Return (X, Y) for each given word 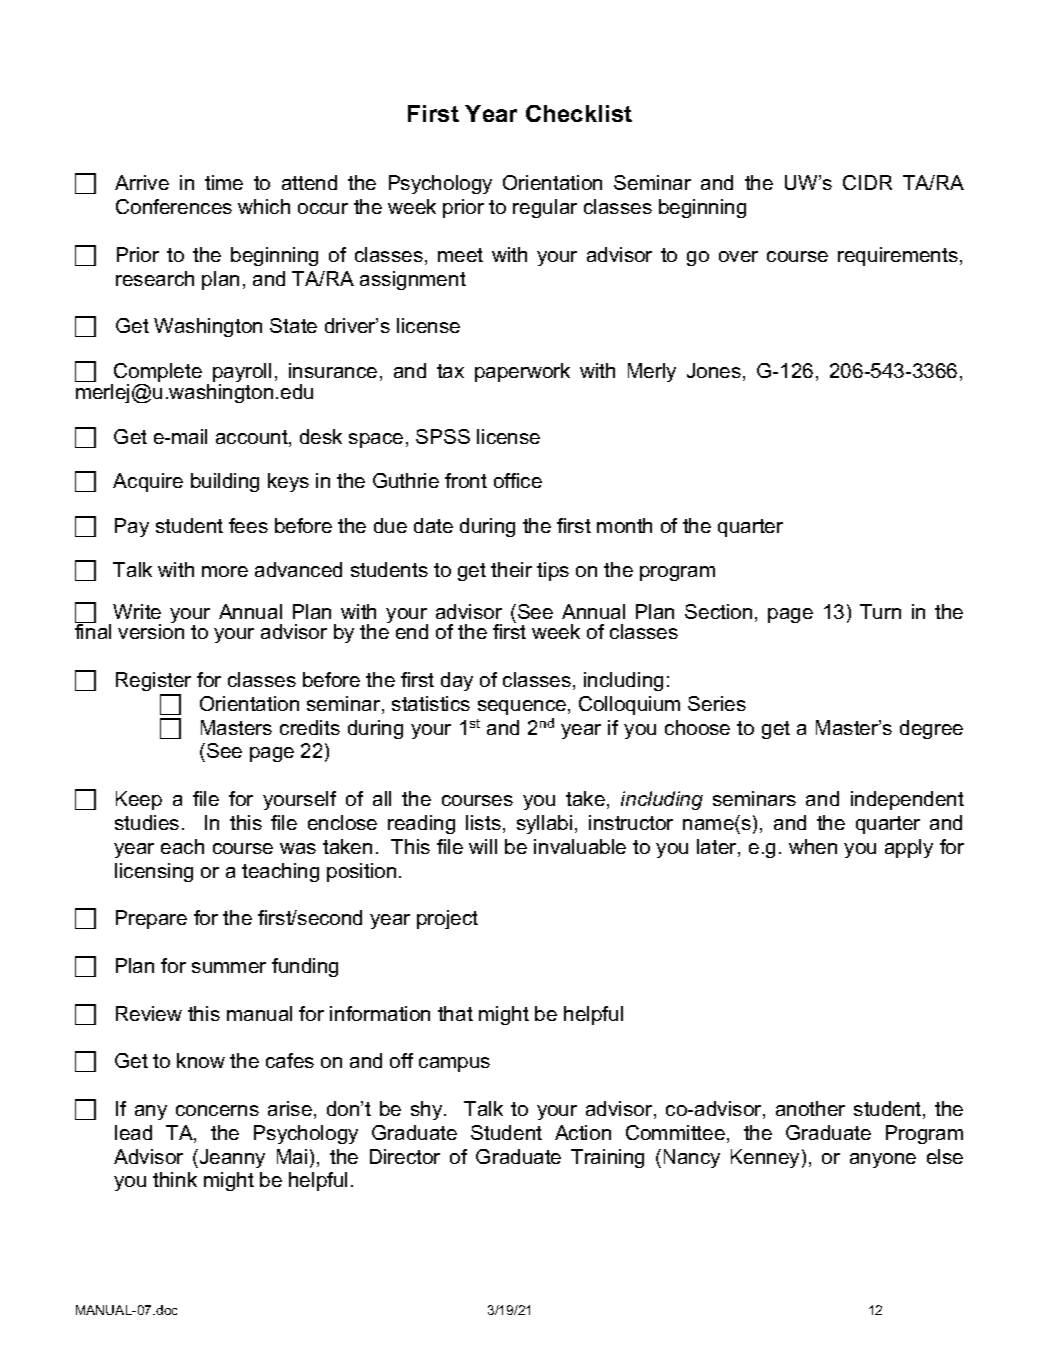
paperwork (522, 372)
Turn (880, 611)
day (457, 681)
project (447, 919)
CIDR (867, 182)
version (151, 630)
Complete (158, 374)
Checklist (579, 113)
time (224, 182)
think (175, 1179)
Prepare (151, 919)
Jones (714, 370)
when (813, 846)
